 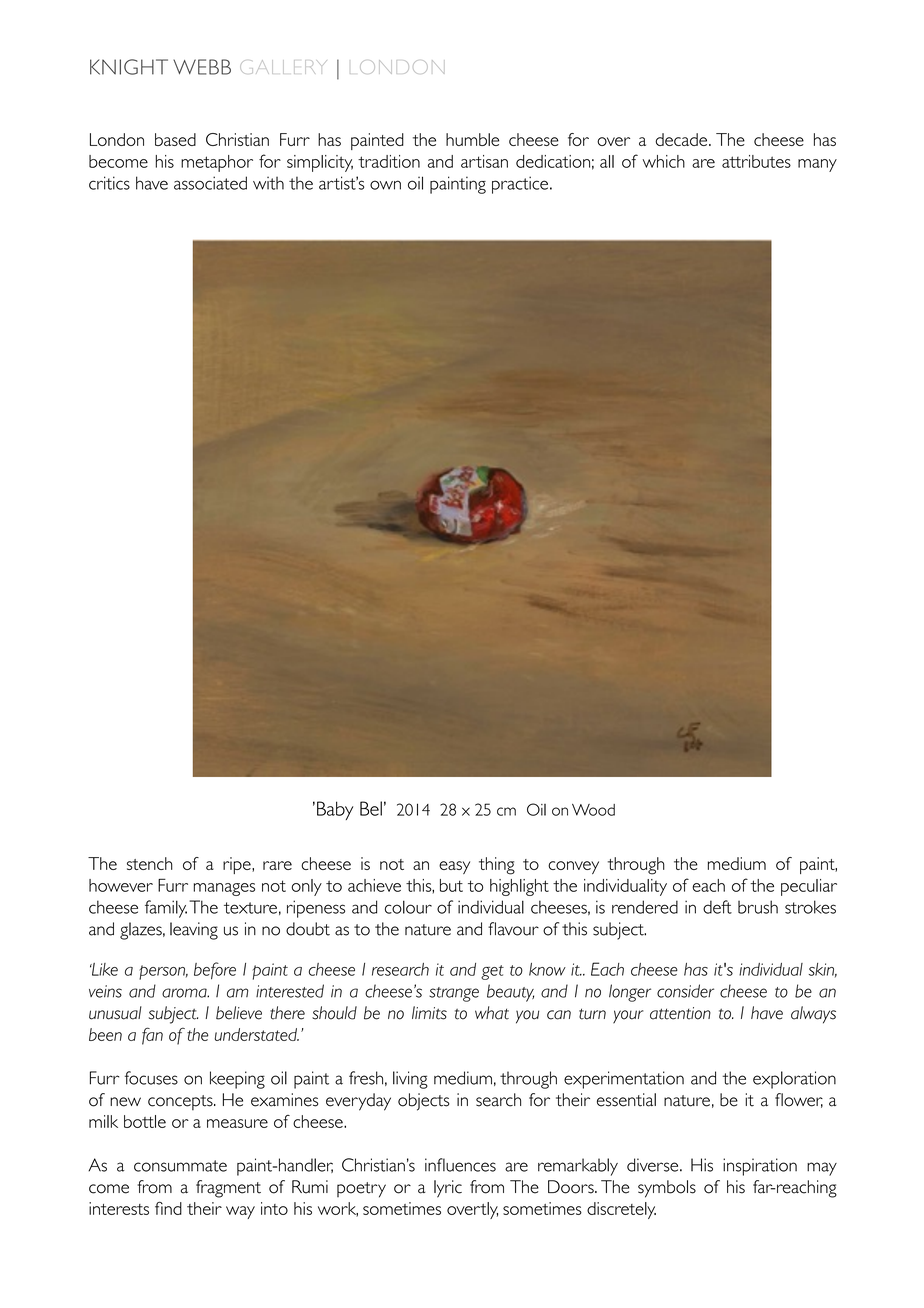 What do you see at coordinates (520, 185) in the page?
I see `practice` at bounding box center [520, 185].
